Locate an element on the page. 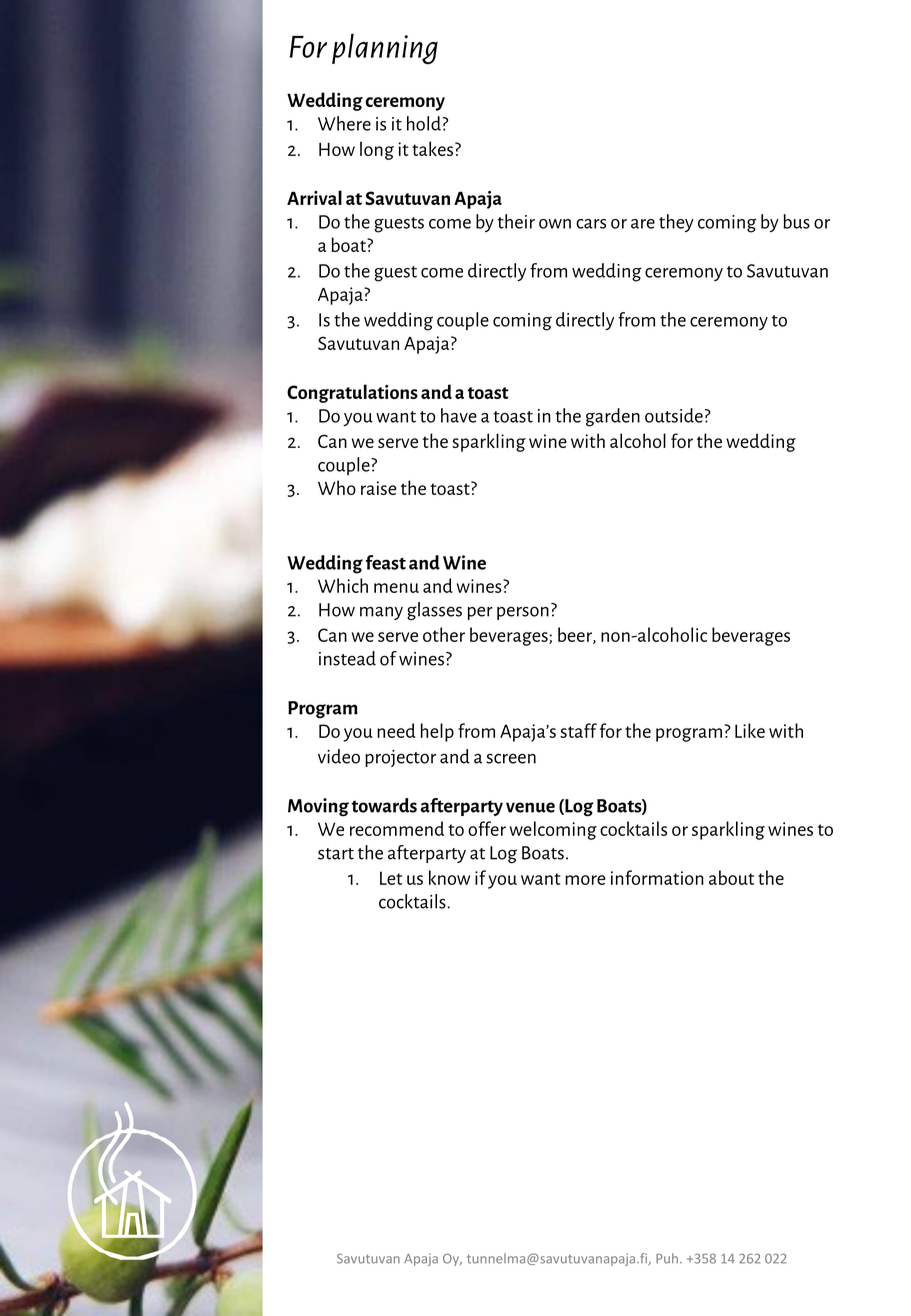 This page has width=911, height=1316. Like is located at coordinates (750, 730).
